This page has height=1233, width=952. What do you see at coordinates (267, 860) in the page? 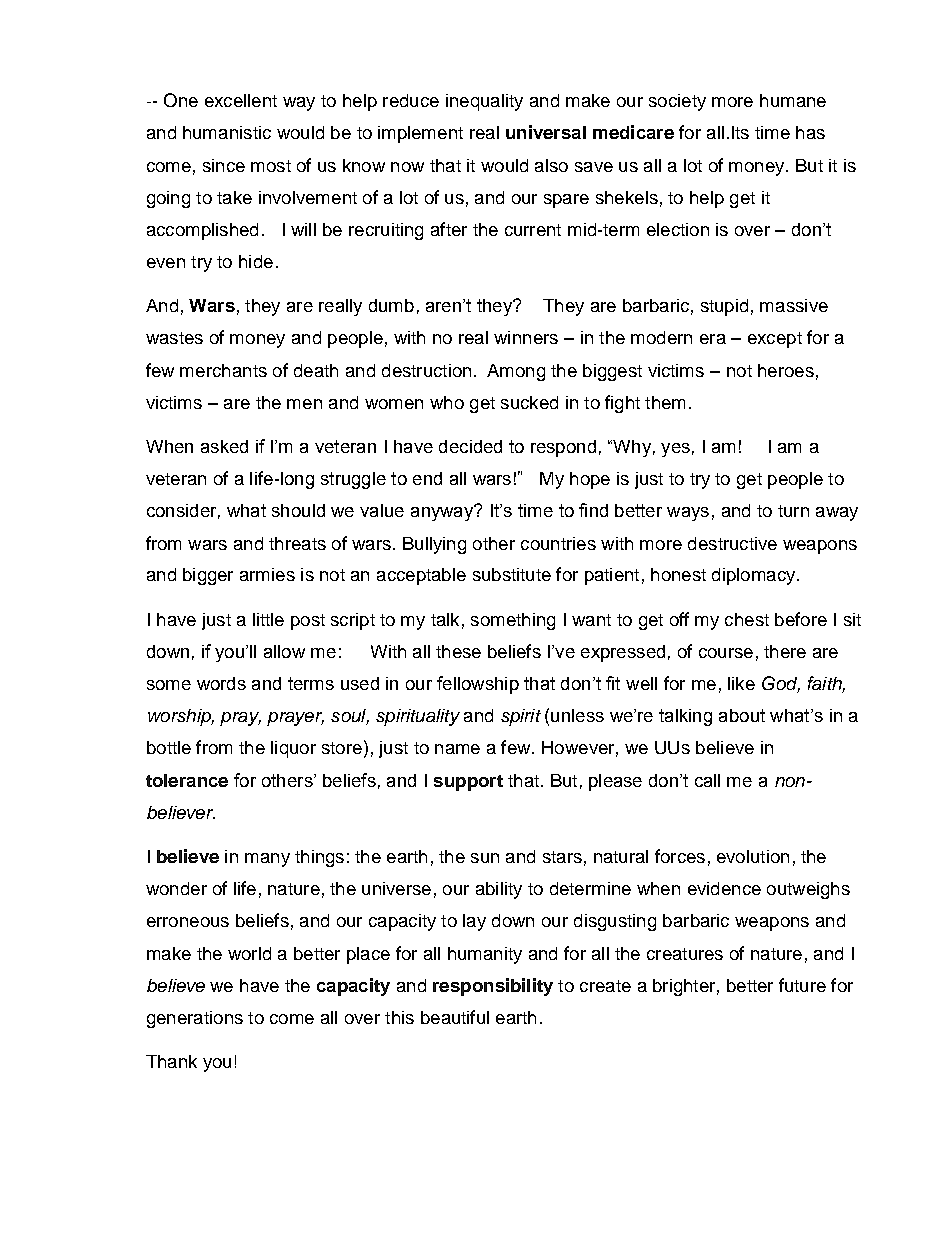
I see `many` at bounding box center [267, 860].
